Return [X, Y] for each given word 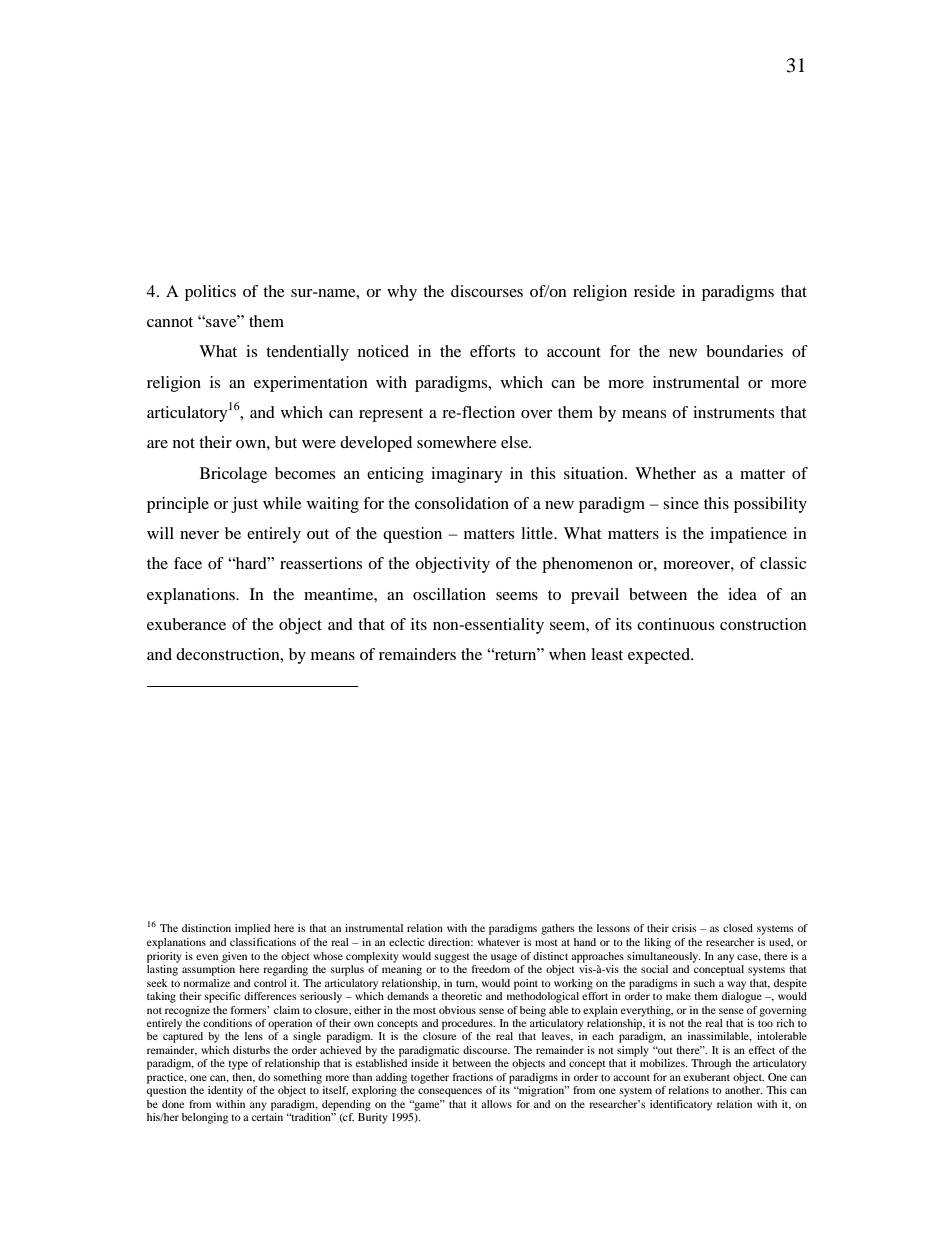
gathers [557, 929]
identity [225, 1091]
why [402, 293]
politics [210, 293]
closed [738, 928]
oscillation [449, 594]
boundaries [744, 351]
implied [252, 929]
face [188, 563]
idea [742, 594]
